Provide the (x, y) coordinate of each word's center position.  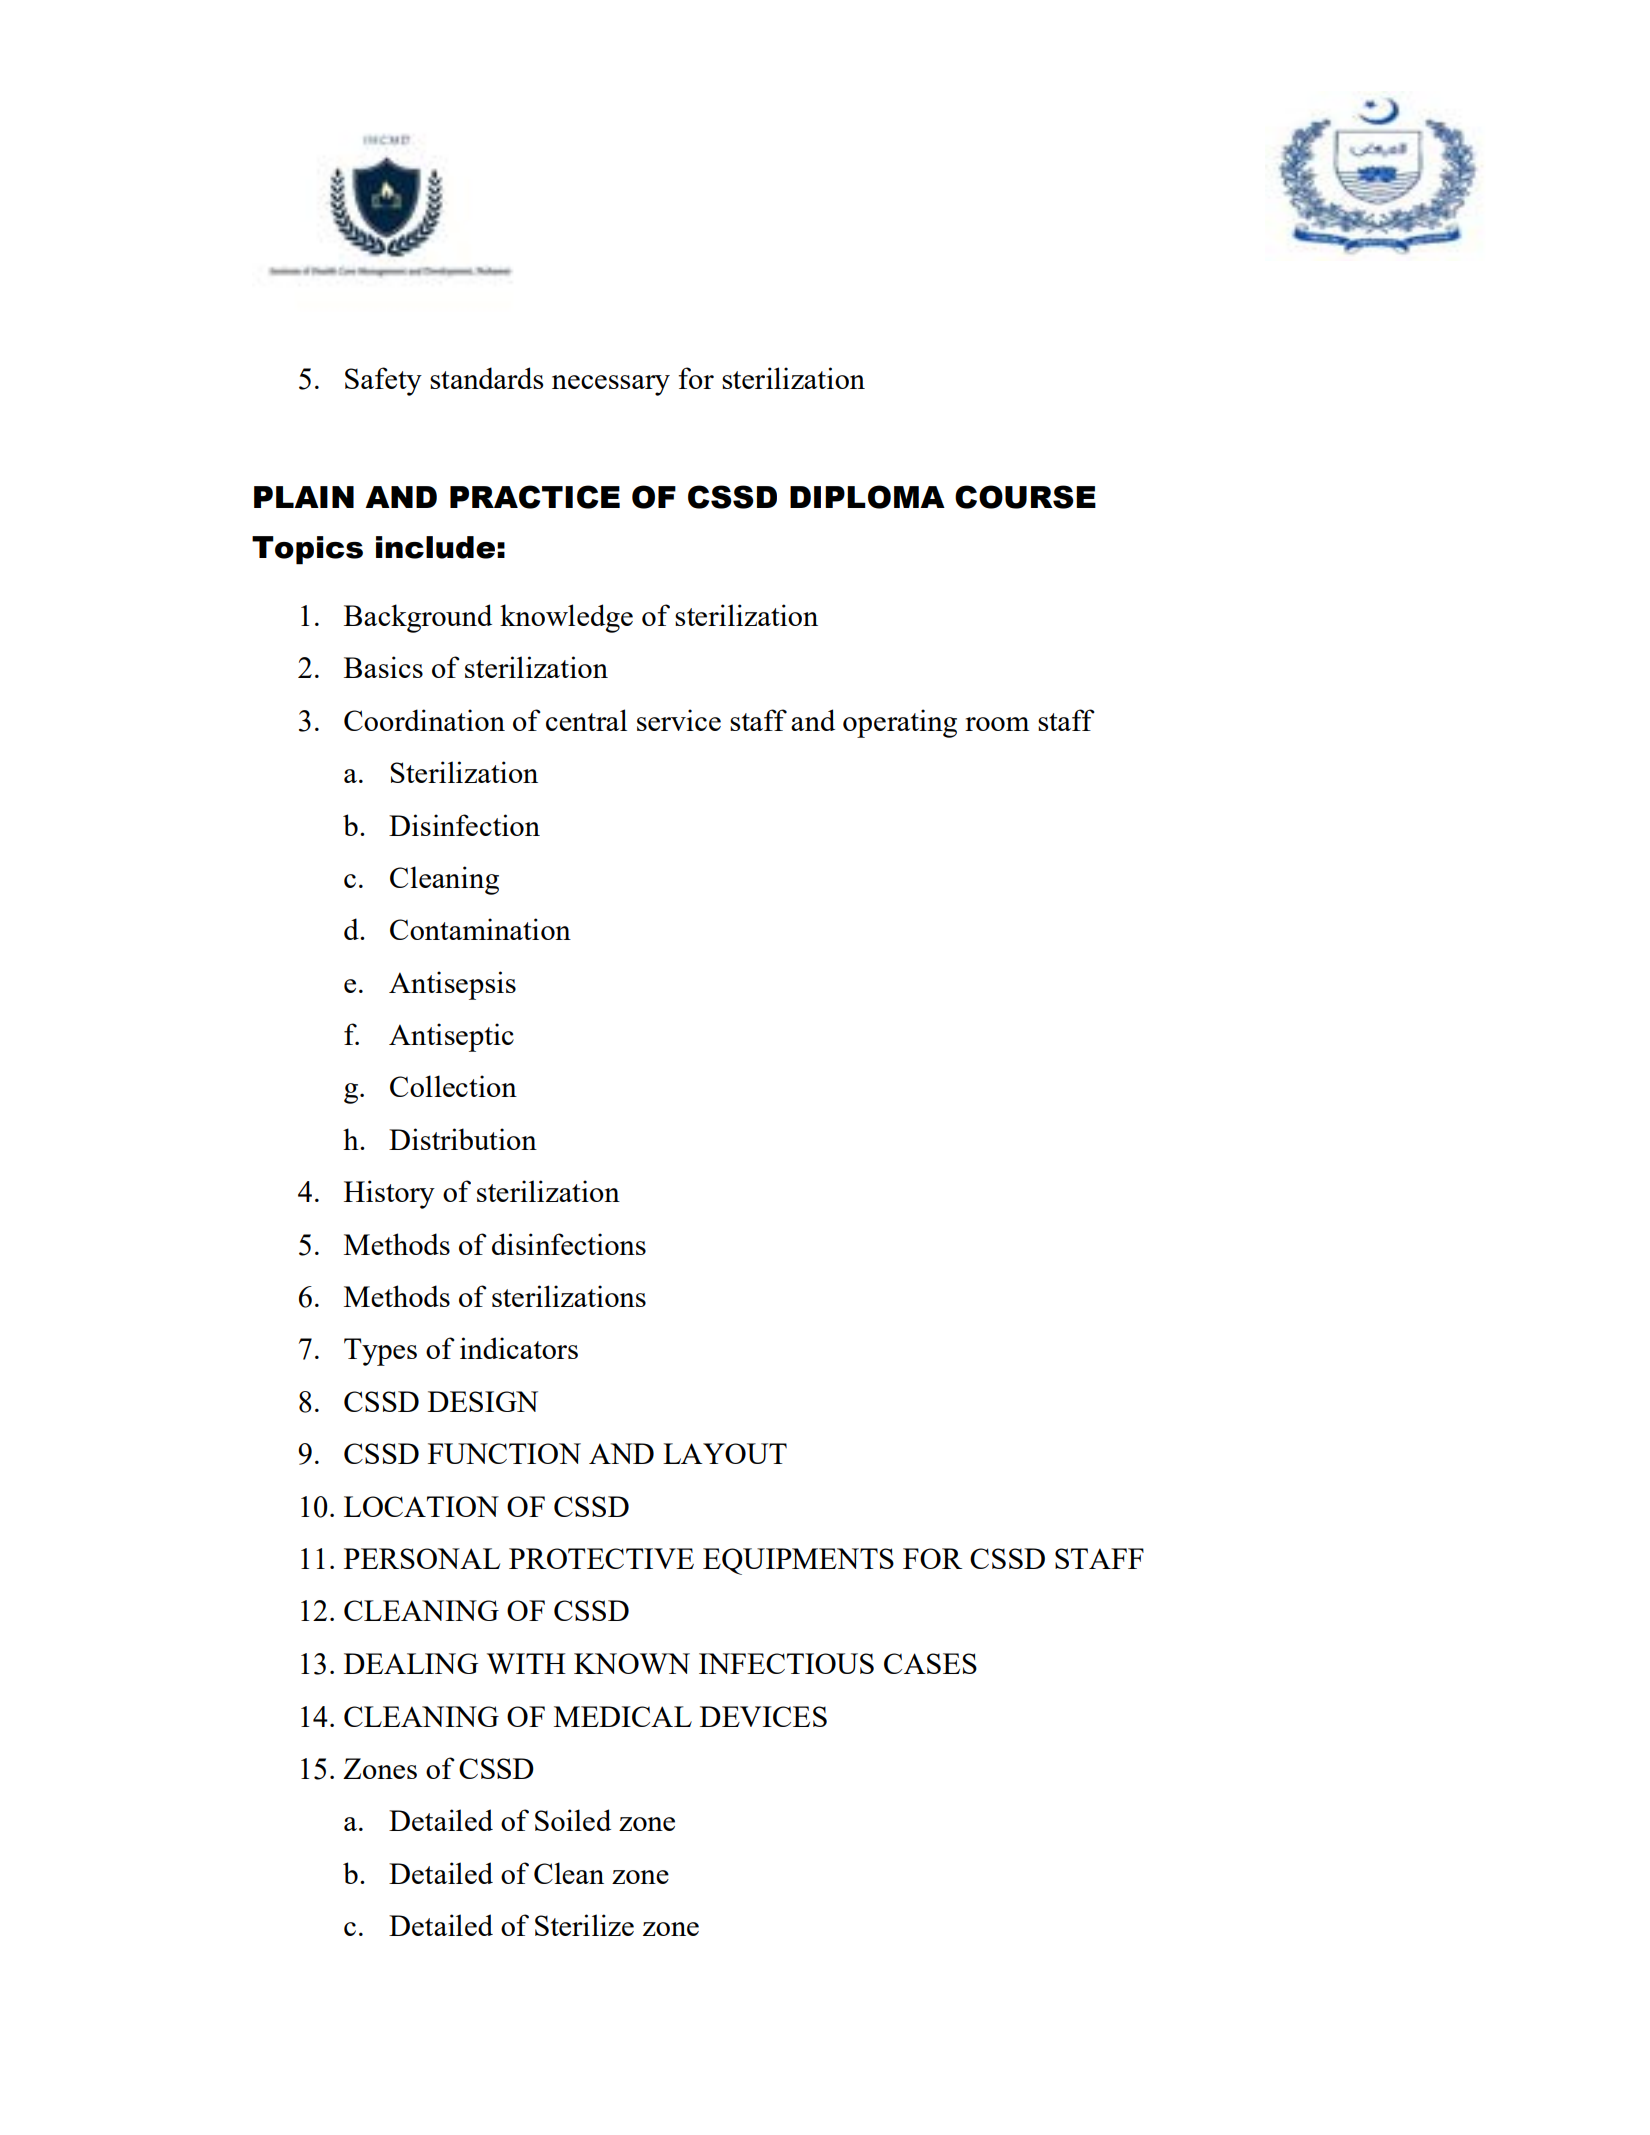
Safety (383, 381)
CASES (930, 1663)
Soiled (573, 1820)
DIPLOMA (867, 497)
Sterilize (584, 1925)
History (389, 1194)
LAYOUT (725, 1453)
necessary (611, 385)
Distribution (463, 1139)
